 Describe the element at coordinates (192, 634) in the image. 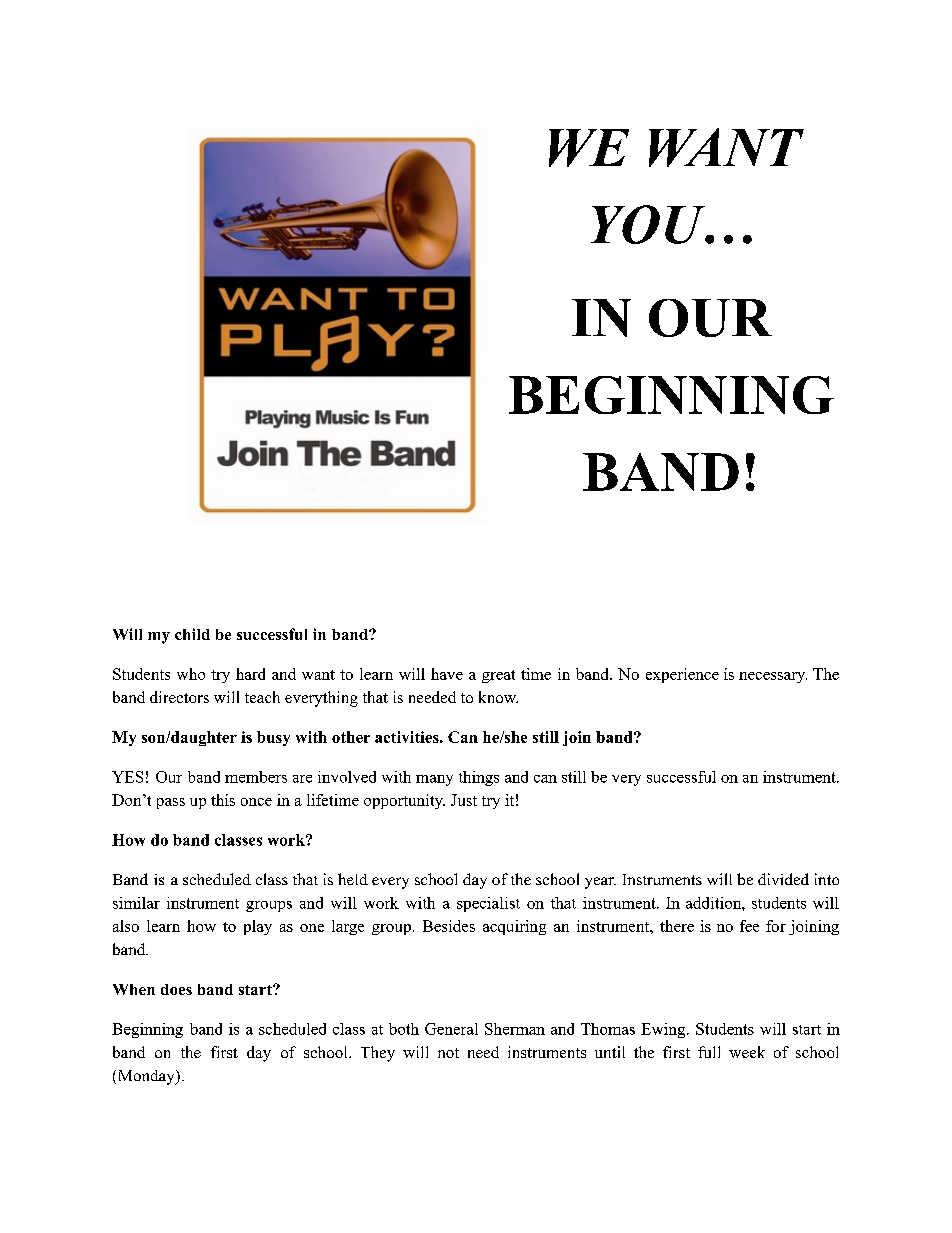

I see `child` at that location.
